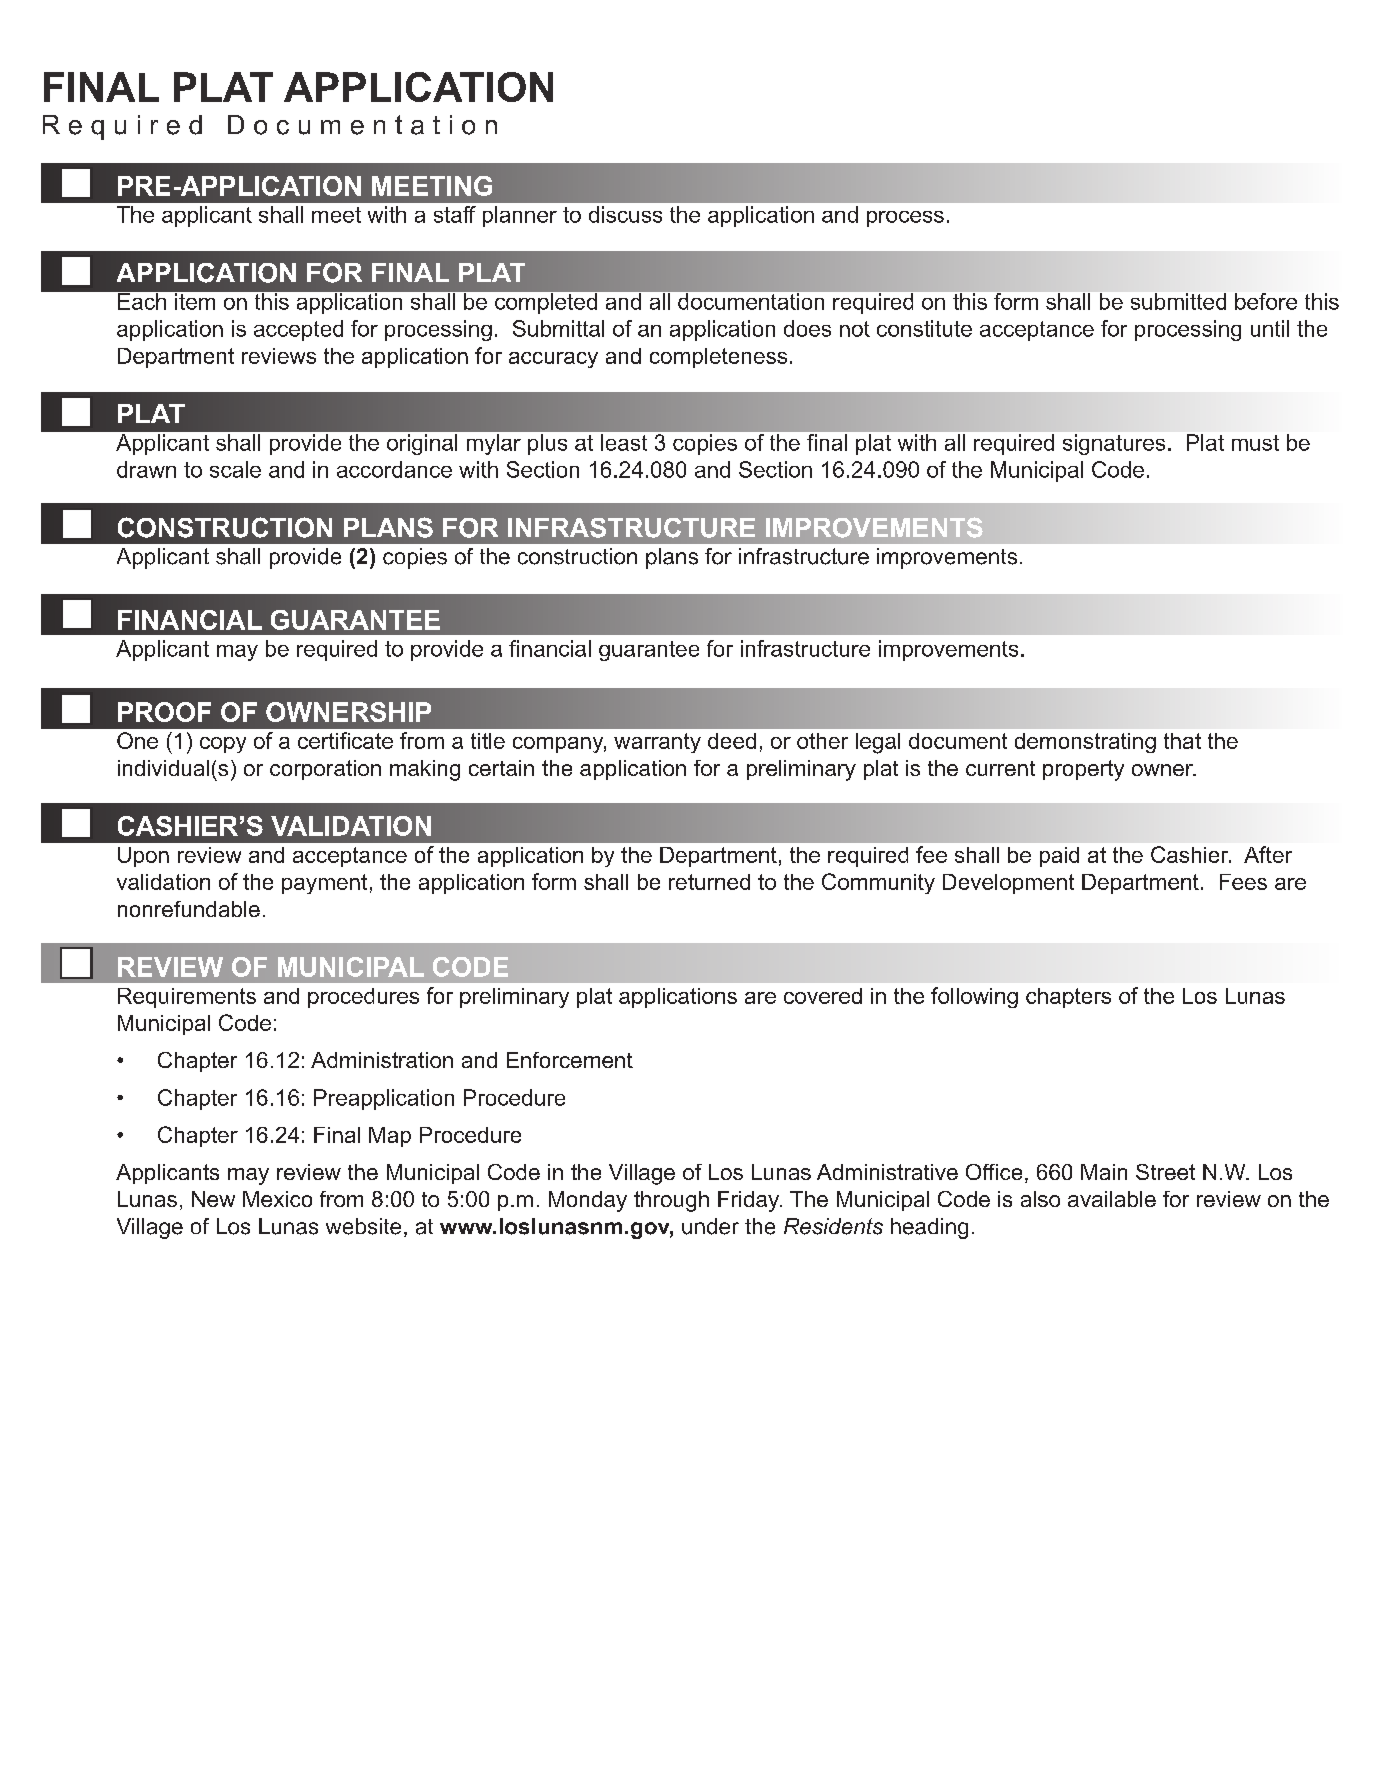 The image size is (1383, 1790). Describe the element at coordinates (298, 330) in the screenshot. I see `accepted` at that location.
